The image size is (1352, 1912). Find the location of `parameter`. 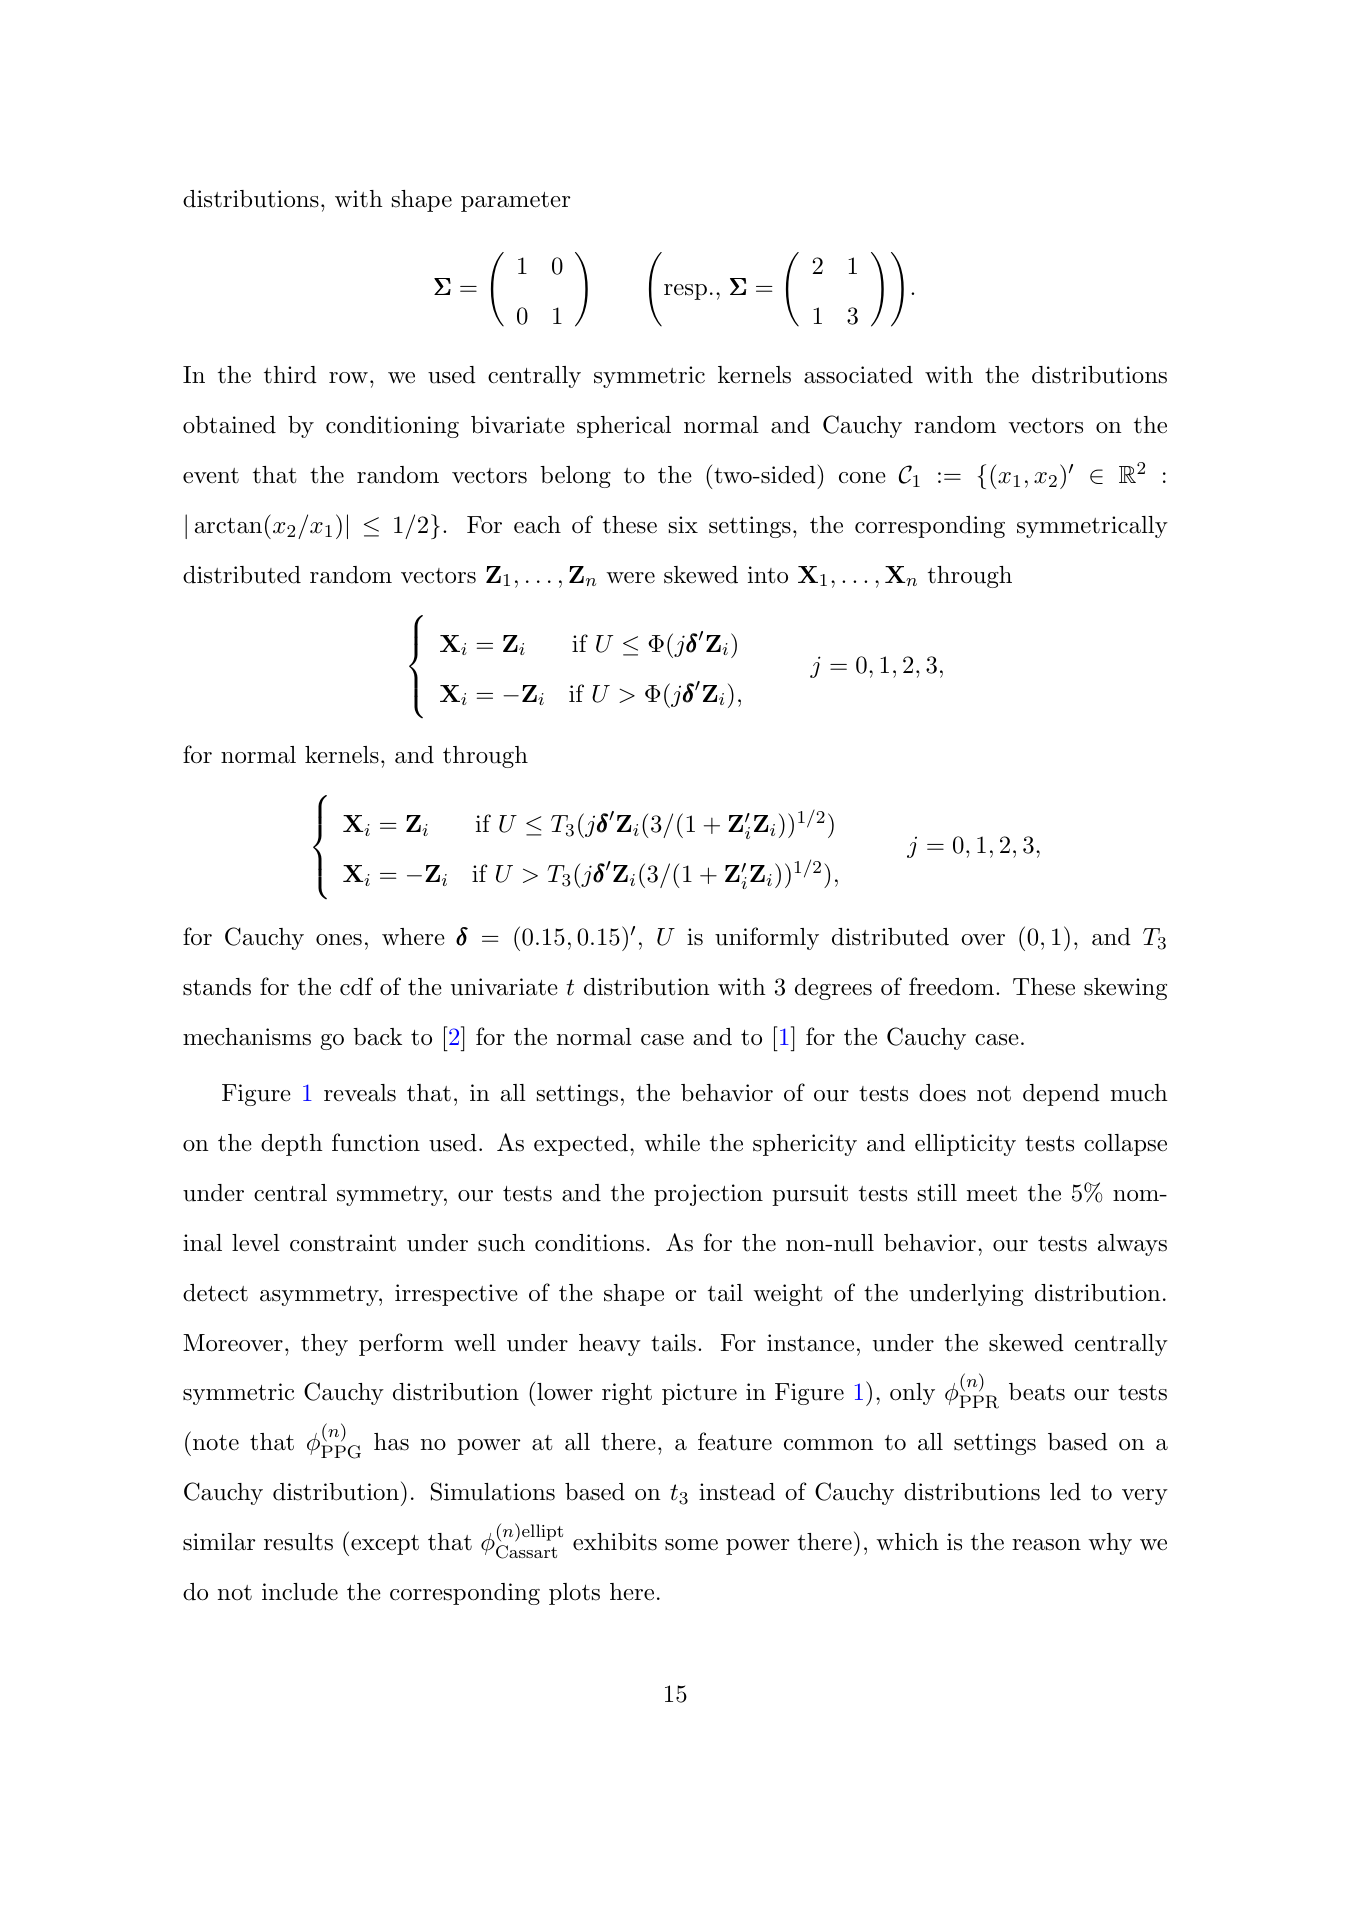

parameter is located at coordinates (515, 202).
